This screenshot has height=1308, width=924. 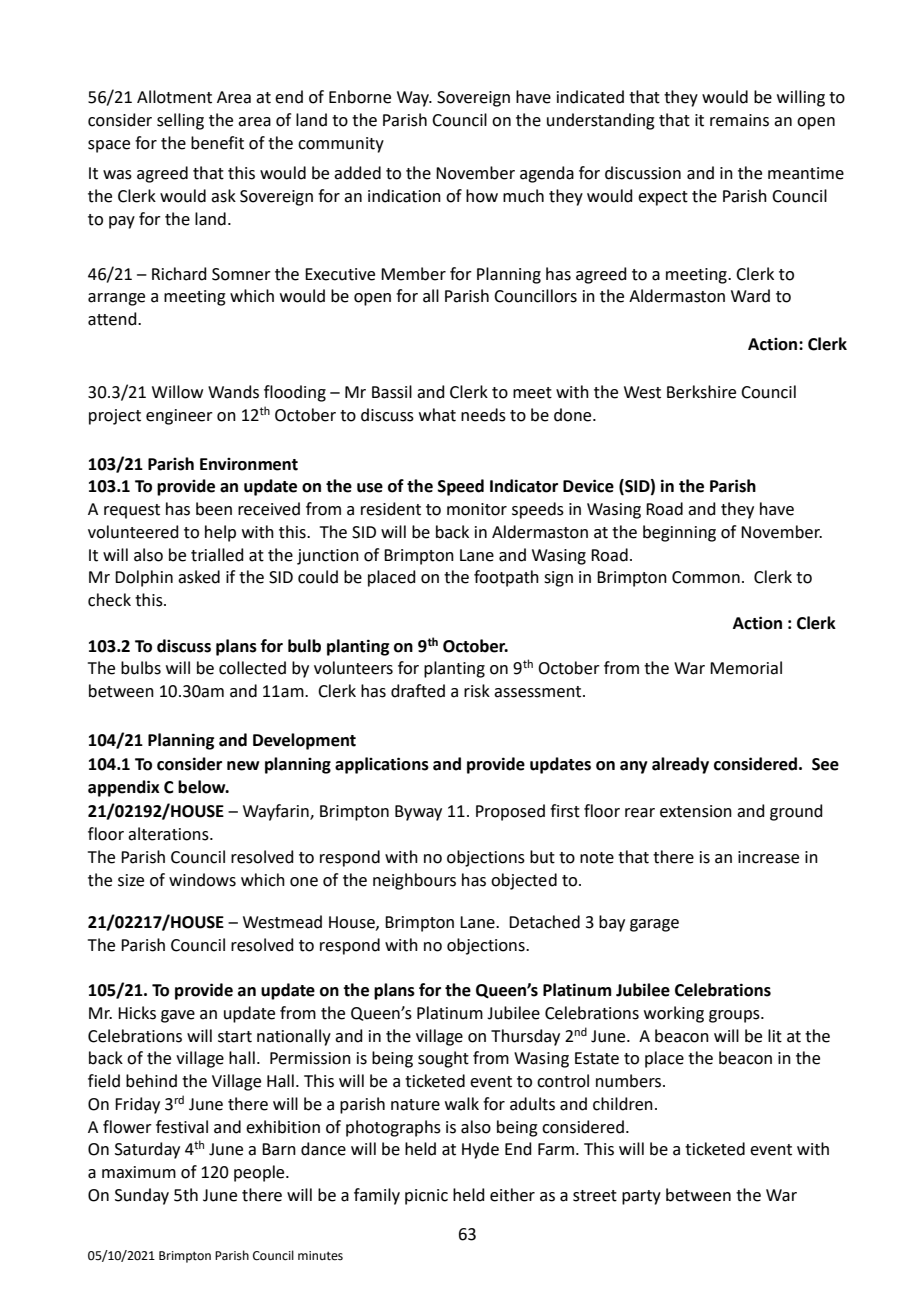 What do you see at coordinates (477, 691) in the screenshot?
I see `risk` at bounding box center [477, 691].
